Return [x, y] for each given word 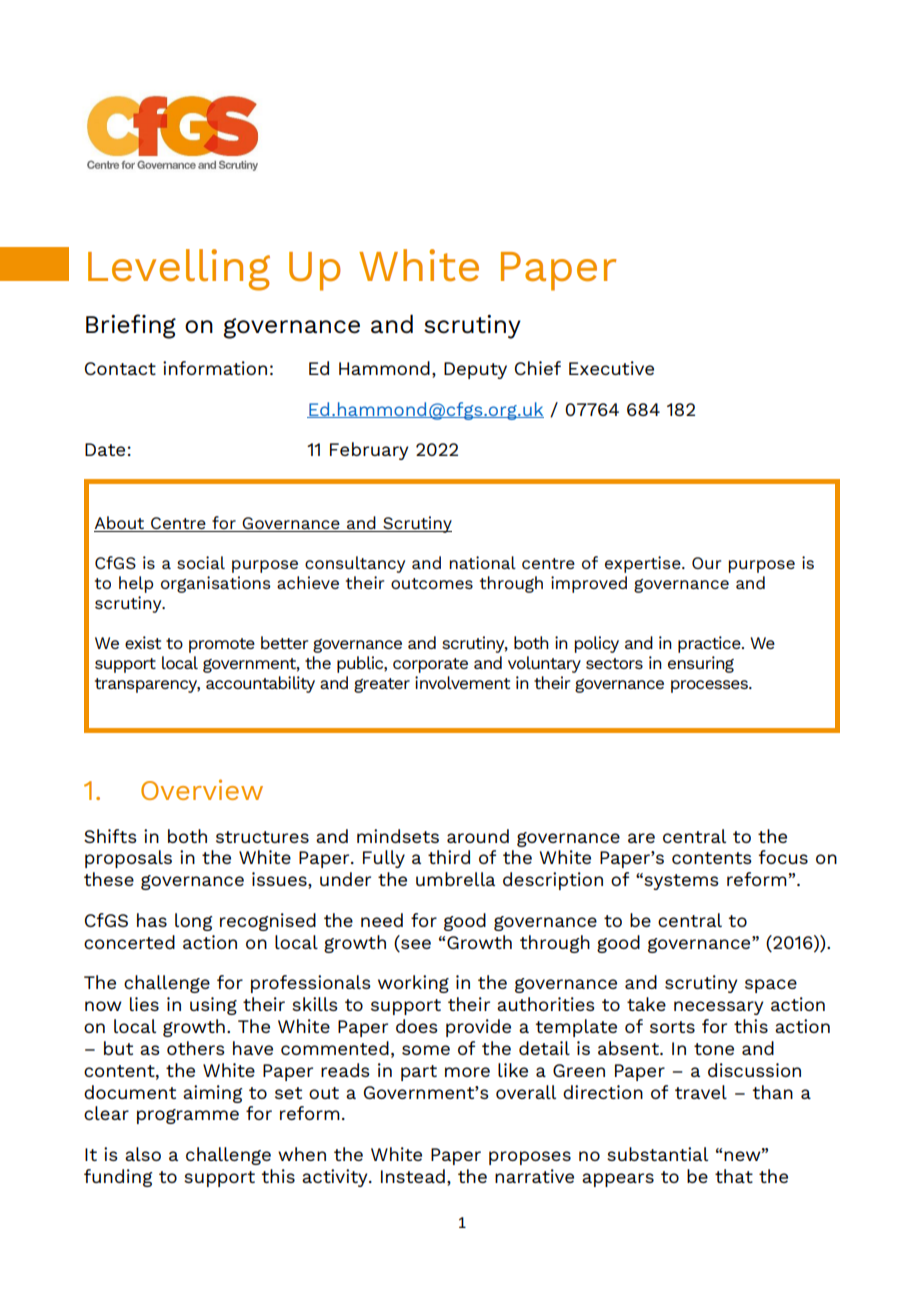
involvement [462, 682]
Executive [611, 368]
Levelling [179, 270]
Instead [413, 1176]
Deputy [475, 370]
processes [710, 686]
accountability [260, 684]
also [143, 1154]
